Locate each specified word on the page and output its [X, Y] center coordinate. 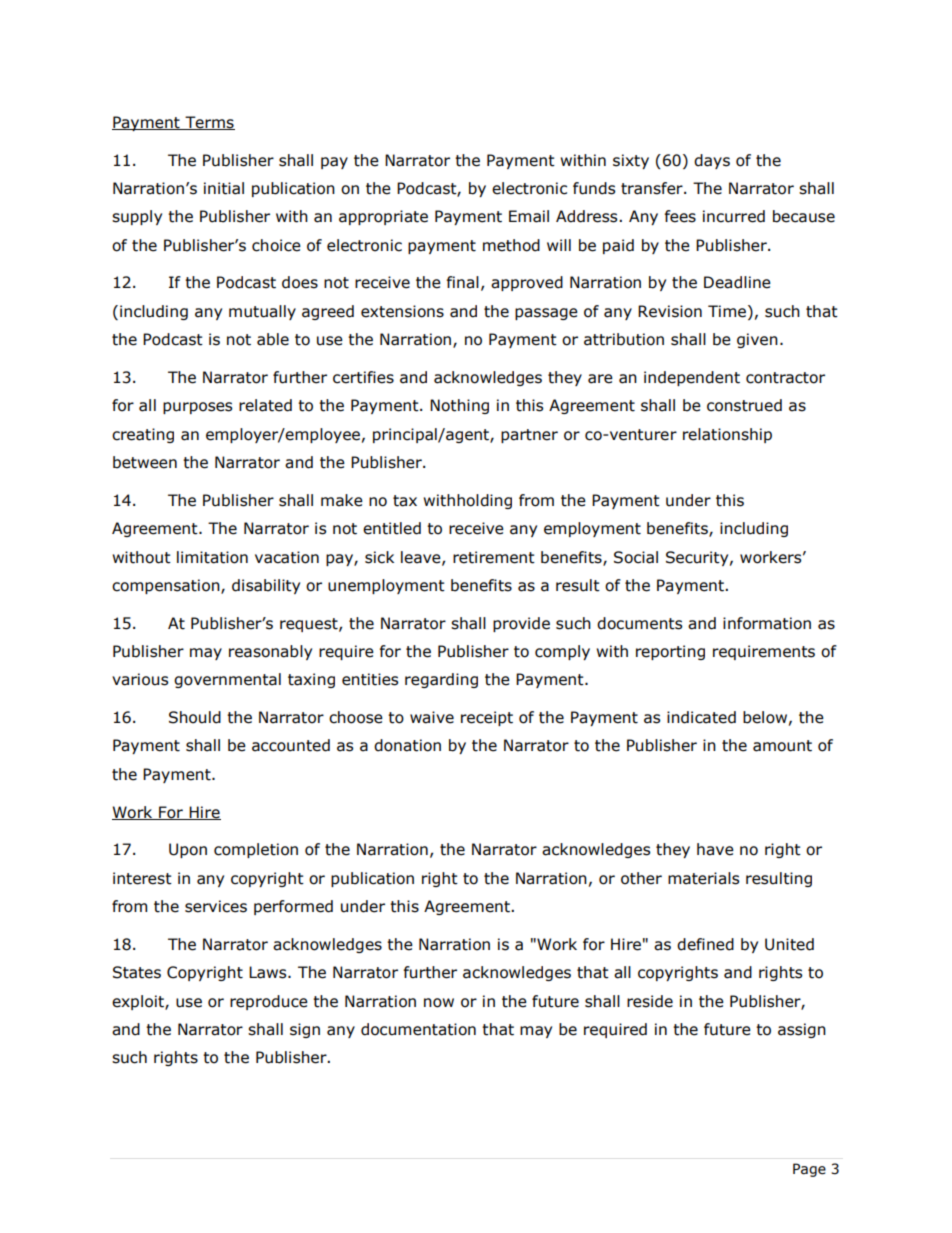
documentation [418, 1029]
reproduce [269, 1002]
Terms [209, 123]
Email [529, 216]
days [712, 161]
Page [809, 1170]
